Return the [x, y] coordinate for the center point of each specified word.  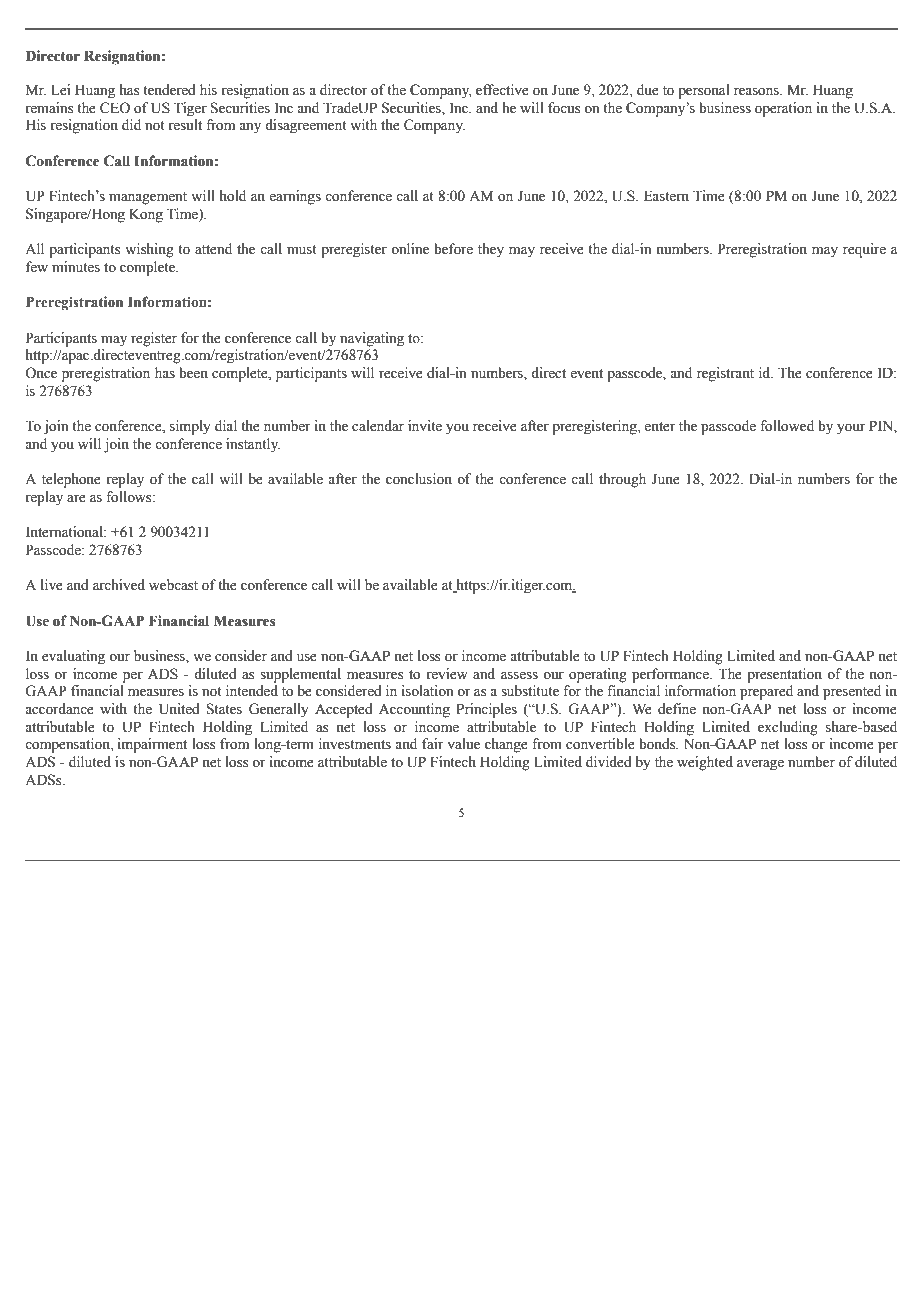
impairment [152, 745]
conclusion [419, 479]
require [864, 250]
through [622, 480]
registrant [725, 374]
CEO [115, 108]
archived [119, 585]
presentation [784, 675]
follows [130, 497]
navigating [372, 339]
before [453, 249]
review [447, 674]
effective [502, 90]
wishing [149, 250]
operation [783, 109]
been [193, 373]
